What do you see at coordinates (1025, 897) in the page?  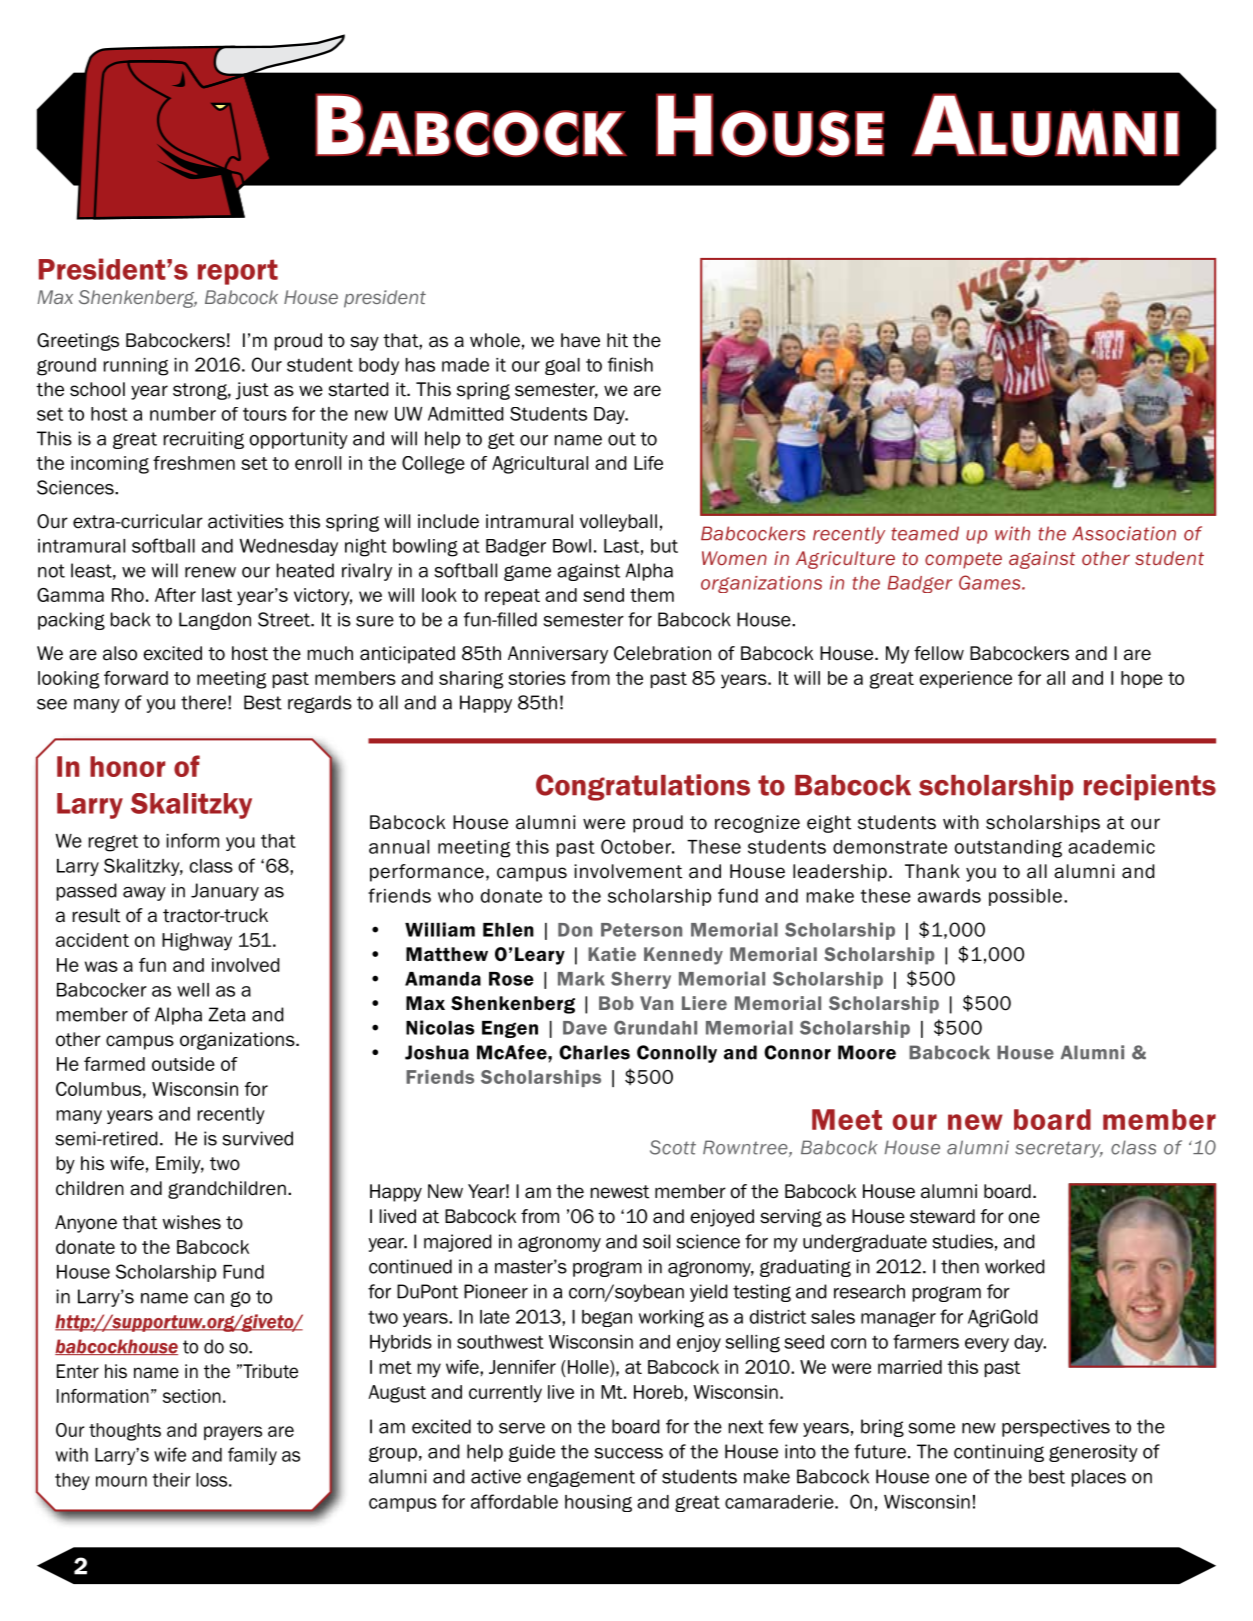 I see `possible` at bounding box center [1025, 897].
